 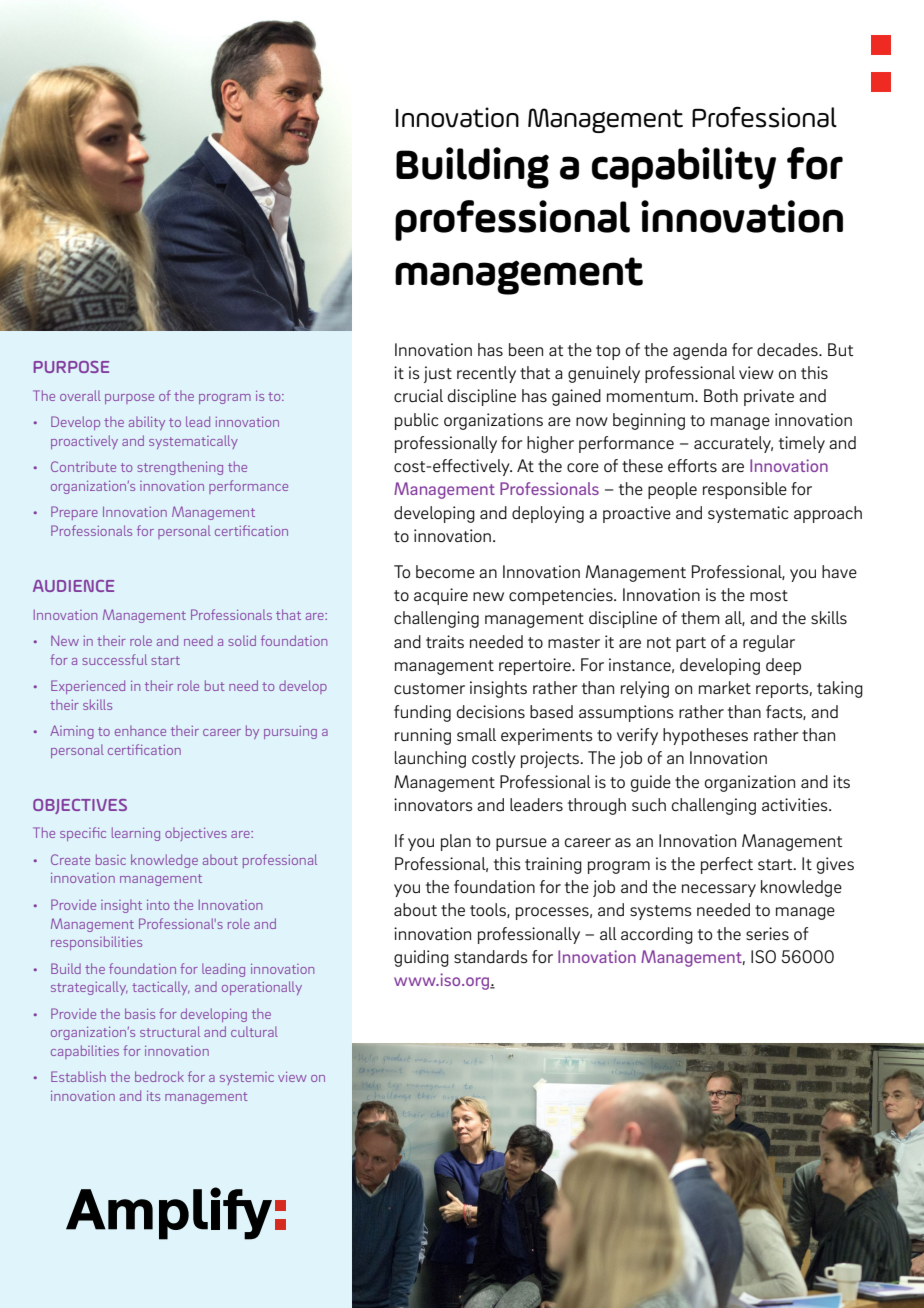 I want to click on cultural, so click(x=254, y=1031).
